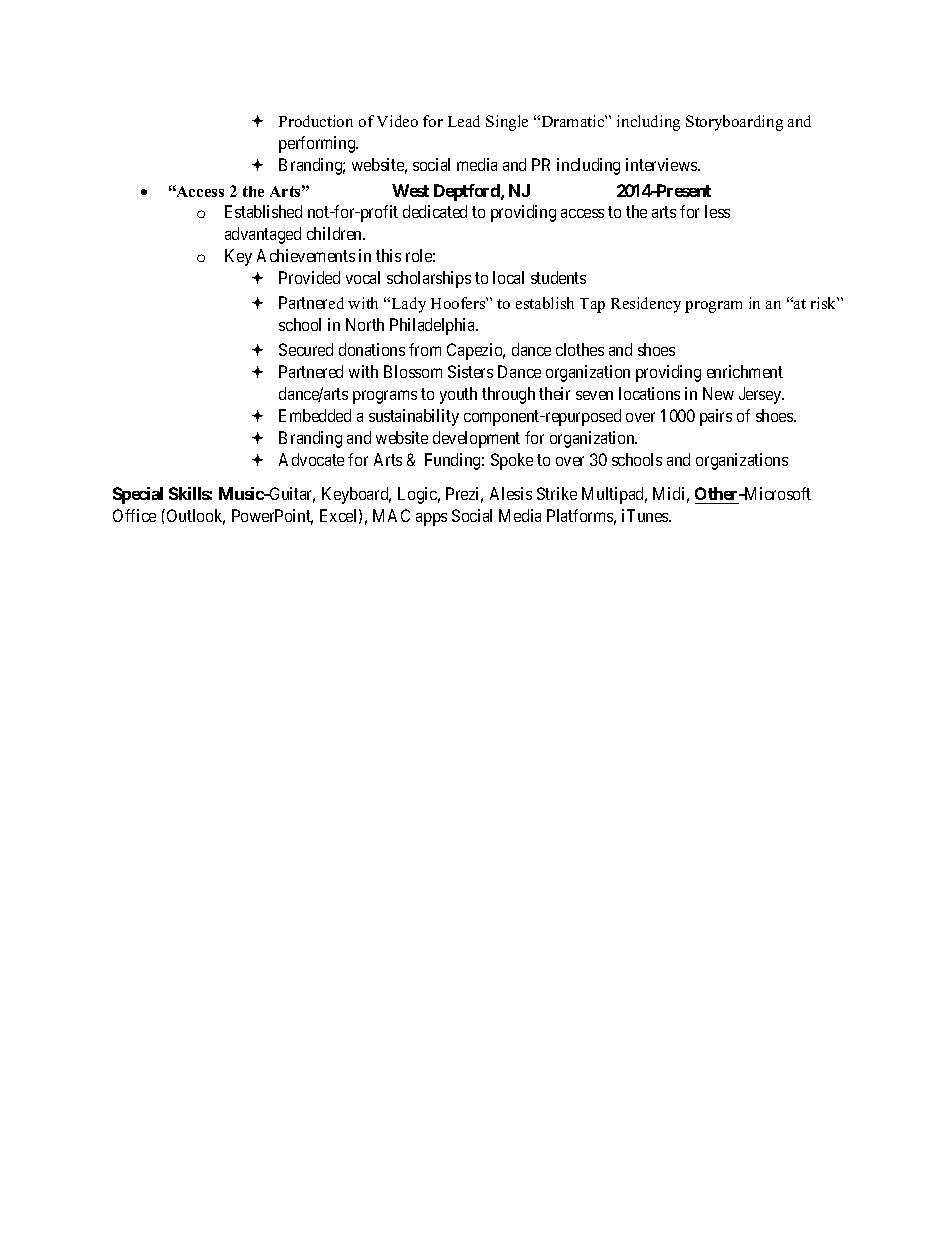 Image resolution: width=952 pixels, height=1233 pixels. Describe the element at coordinates (716, 417) in the screenshot. I see `pairs` at that location.
